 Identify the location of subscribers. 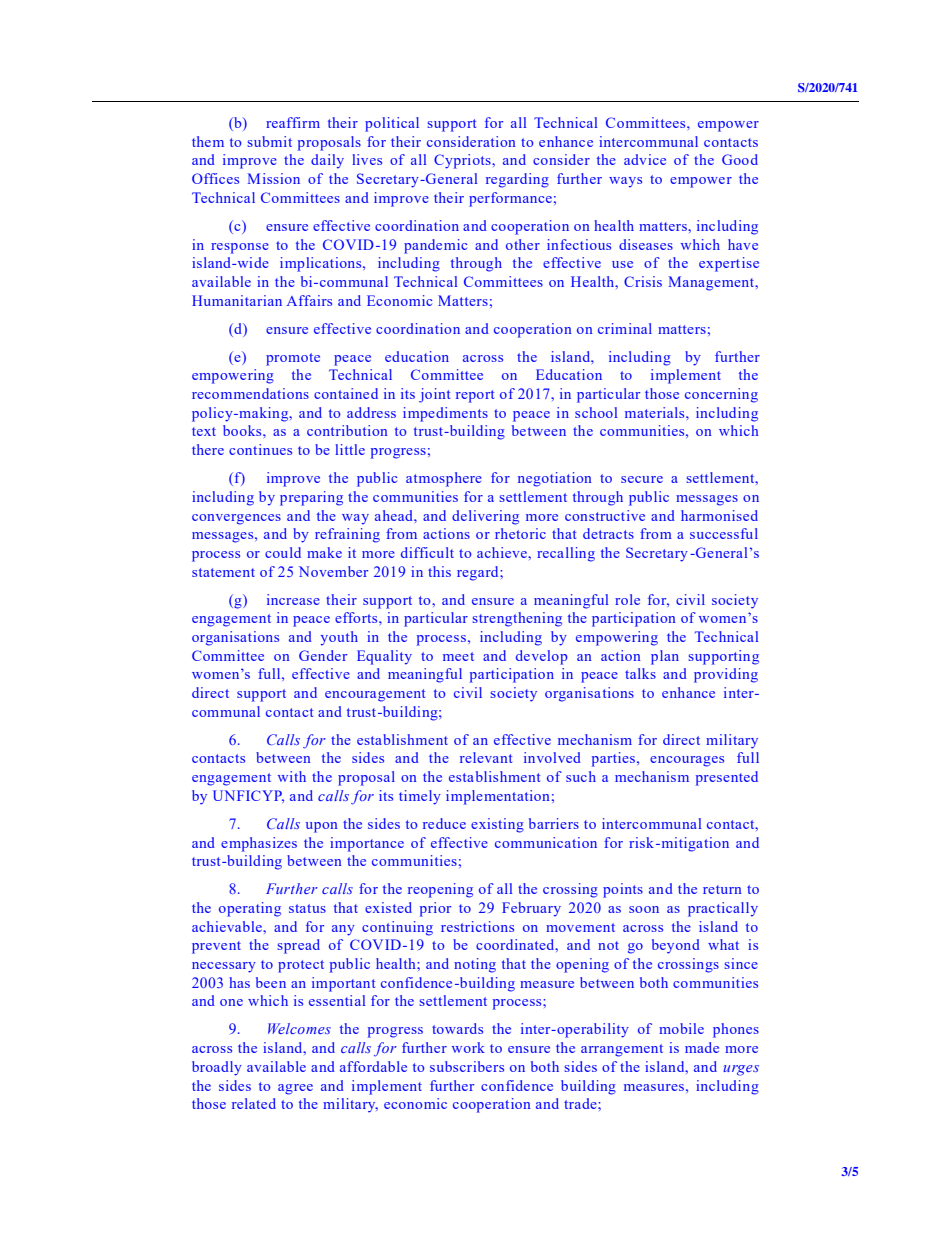
(467, 1066).
